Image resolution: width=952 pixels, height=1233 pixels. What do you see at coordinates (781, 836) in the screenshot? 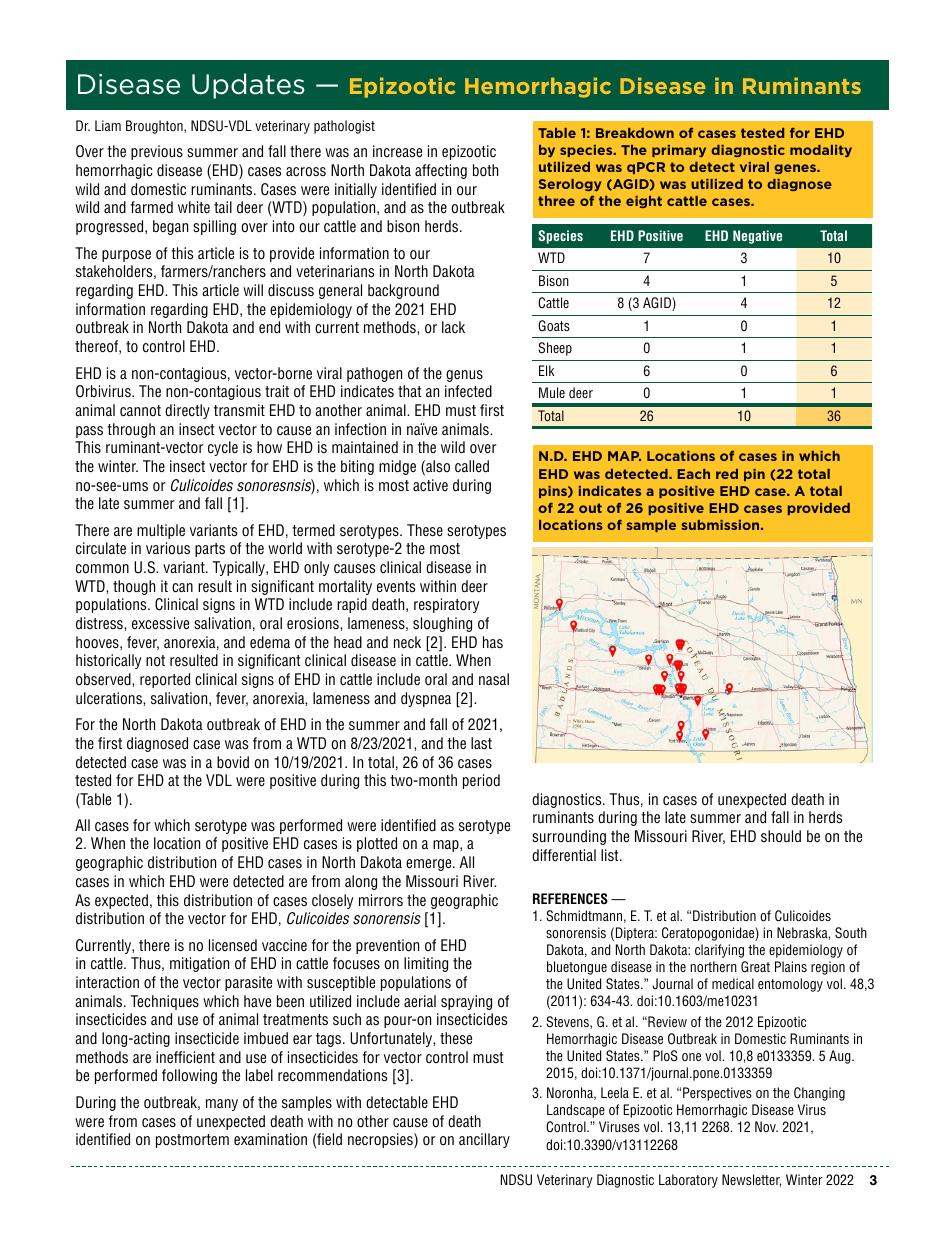
I see `should` at bounding box center [781, 836].
